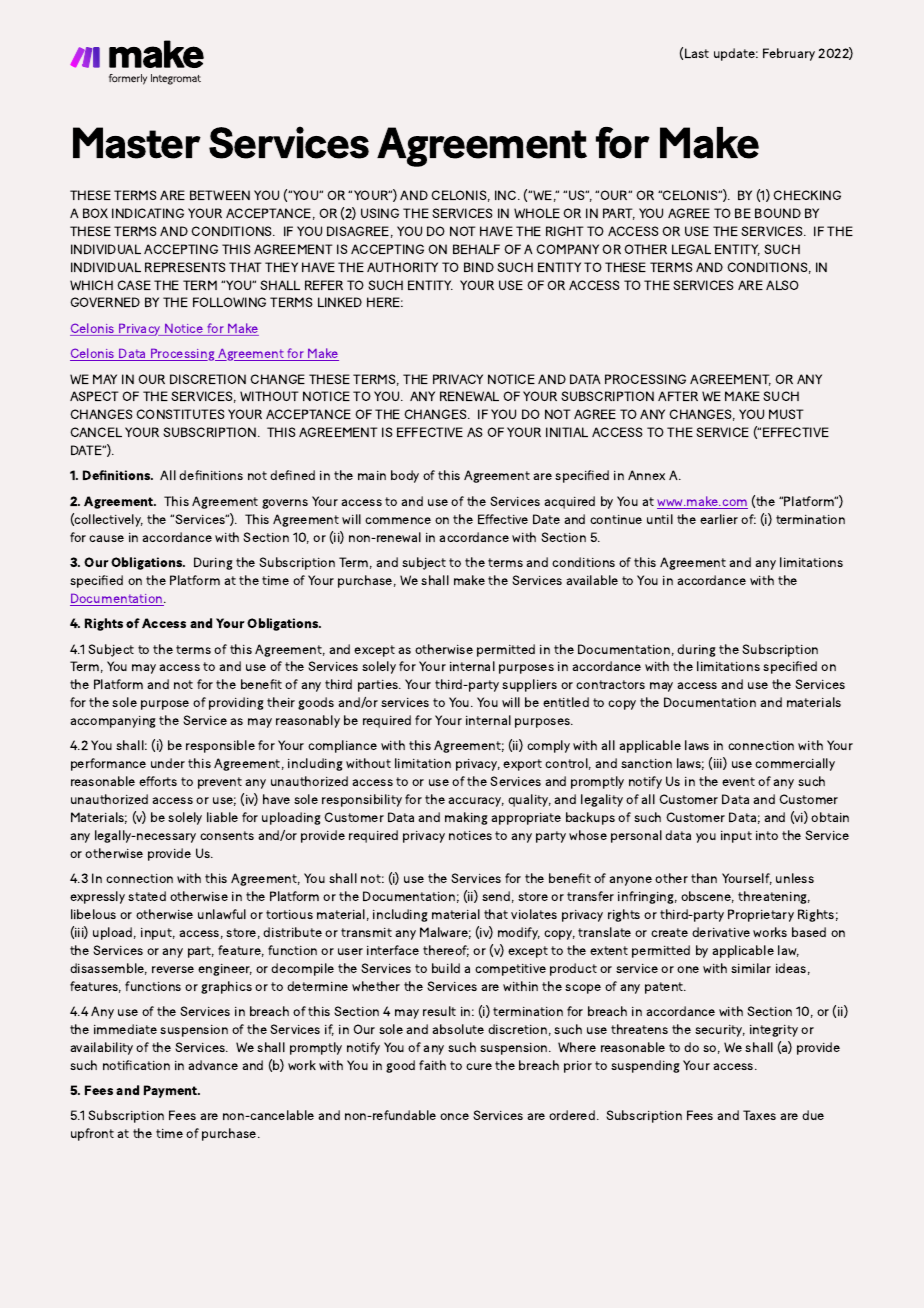 Image resolution: width=924 pixels, height=1308 pixels. What do you see at coordinates (137, 143) in the page?
I see `Master` at bounding box center [137, 143].
